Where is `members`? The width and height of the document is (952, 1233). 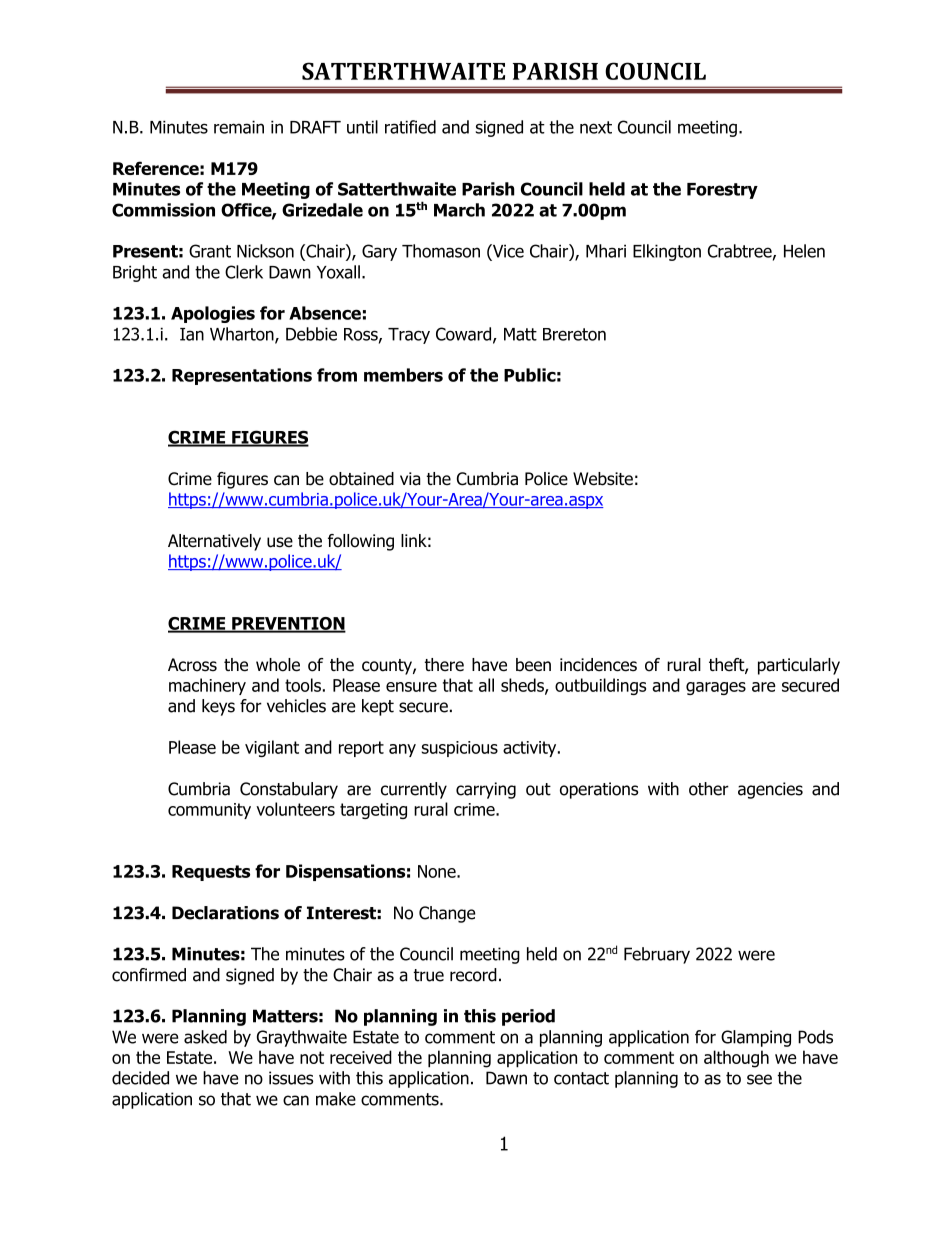
members is located at coordinates (403, 375).
